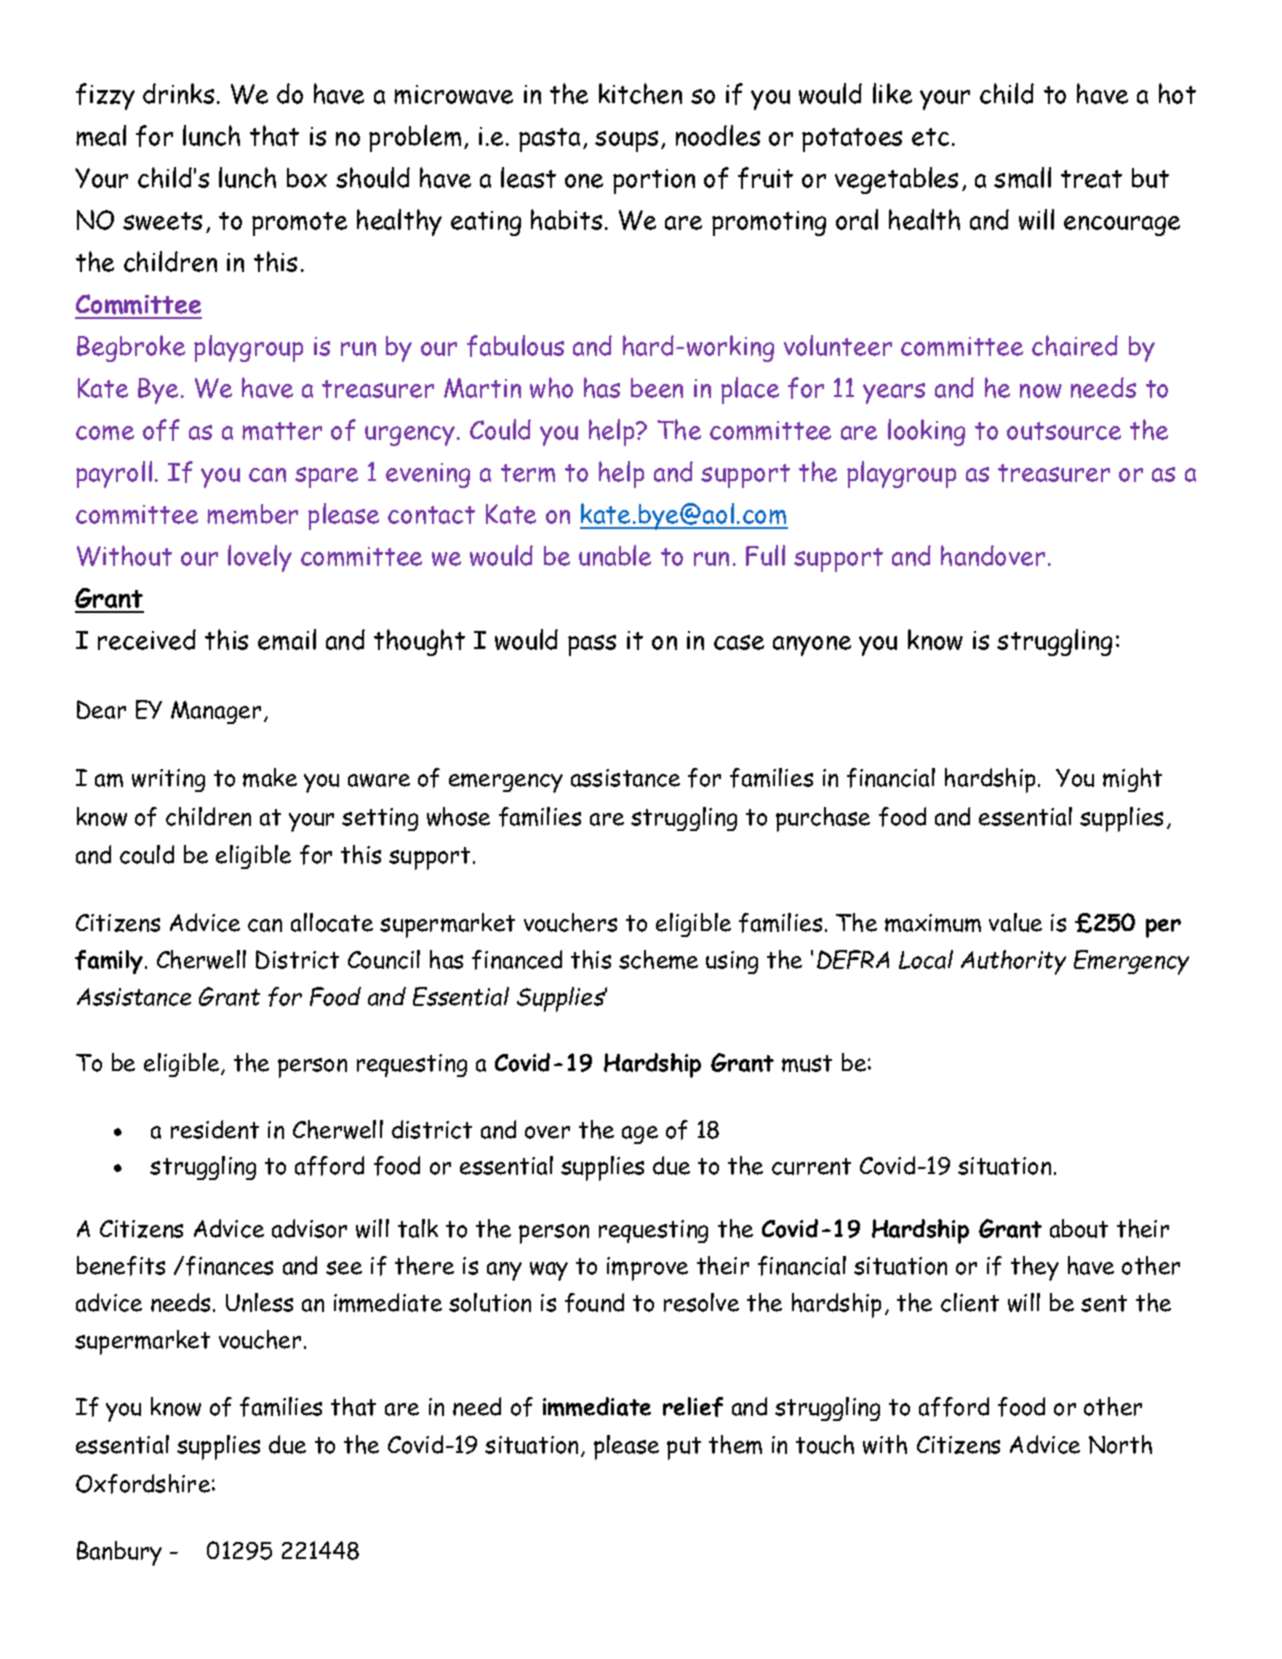 The width and height of the document is (1282, 1659). Describe the element at coordinates (458, 816) in the document. I see `whose` at that location.
